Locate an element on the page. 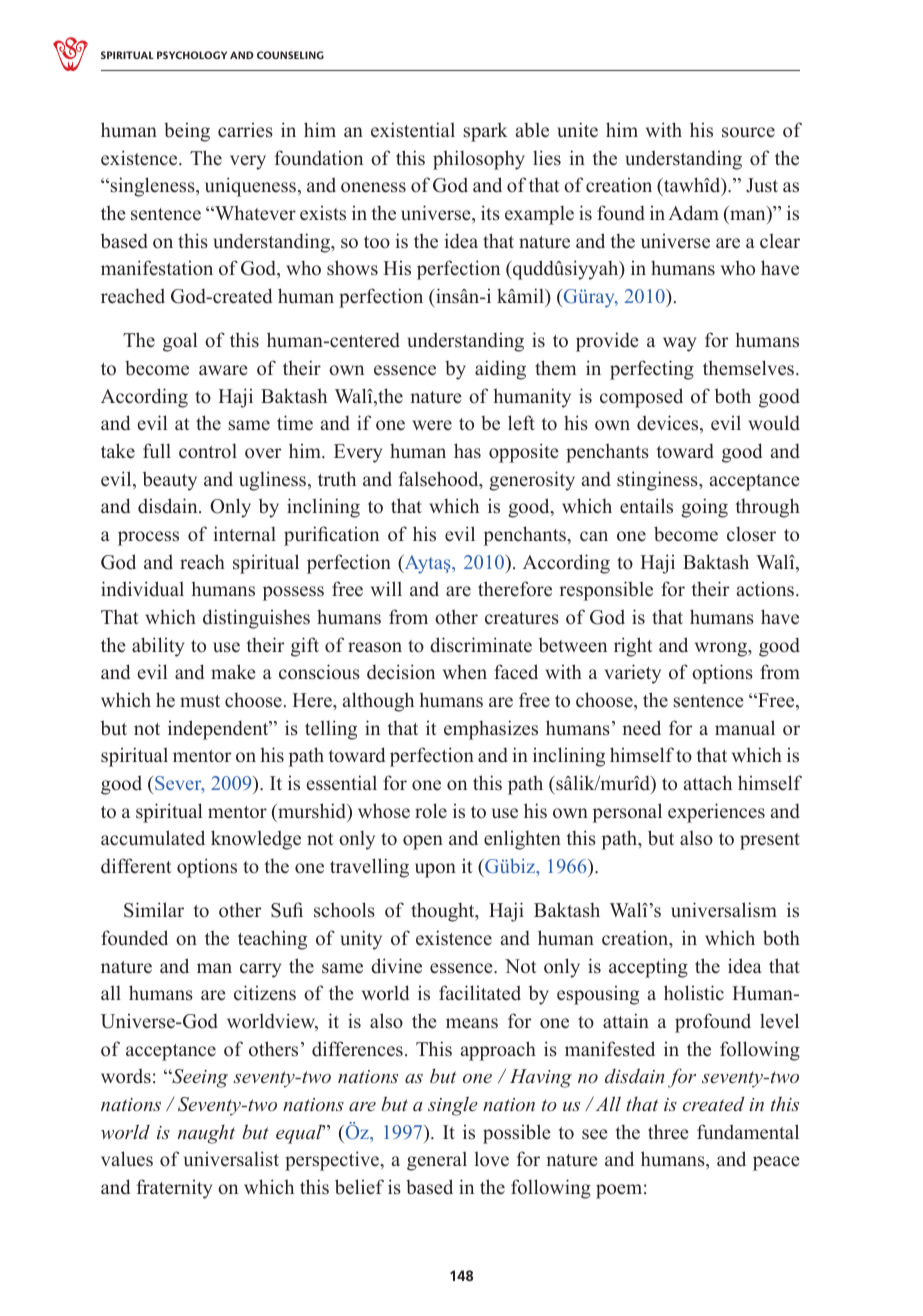  naught is located at coordinates (206, 1134).
